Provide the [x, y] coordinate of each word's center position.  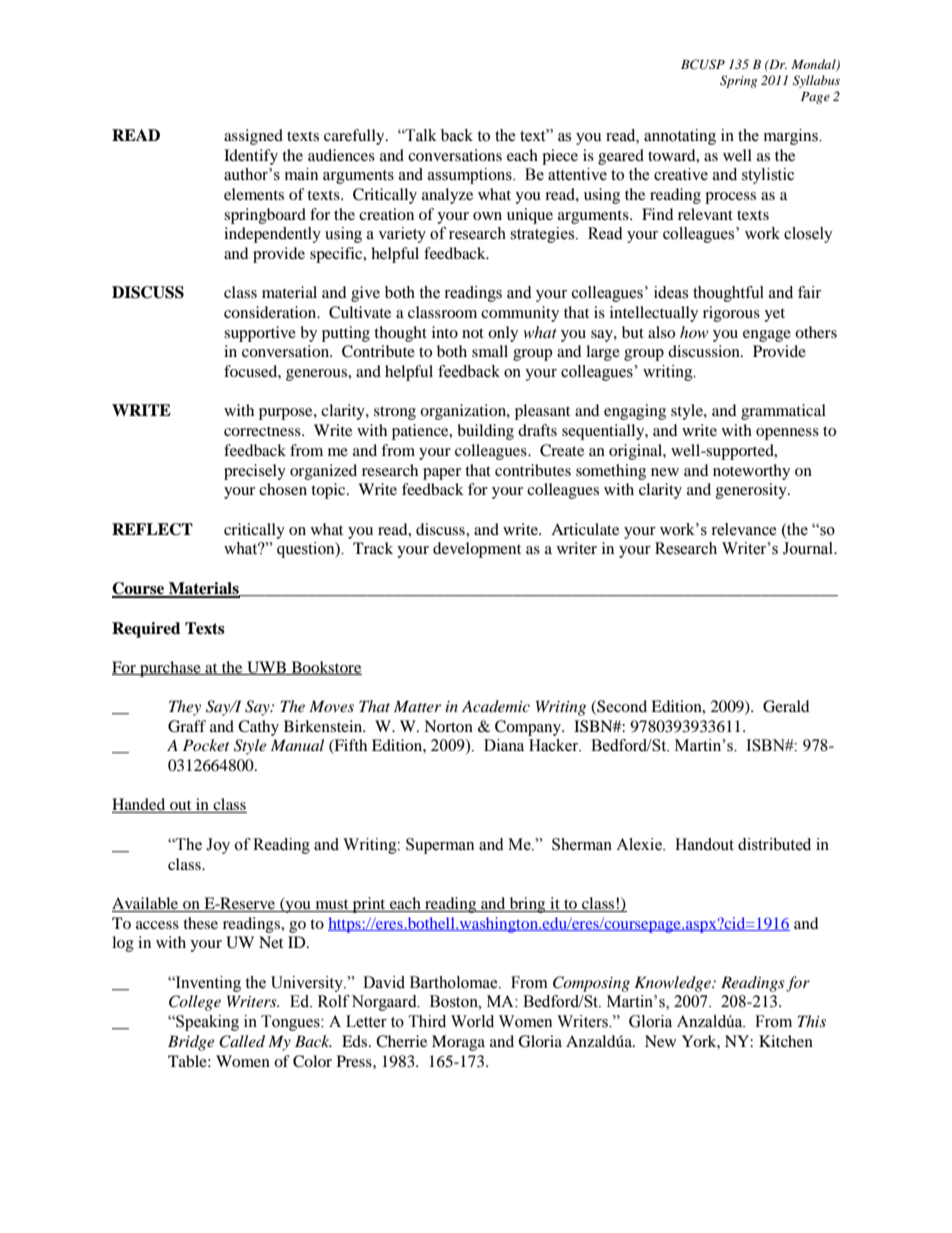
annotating [680, 137]
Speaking [206, 1023]
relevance [744, 529]
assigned [253, 137]
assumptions [471, 176]
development [477, 550]
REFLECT [152, 529]
